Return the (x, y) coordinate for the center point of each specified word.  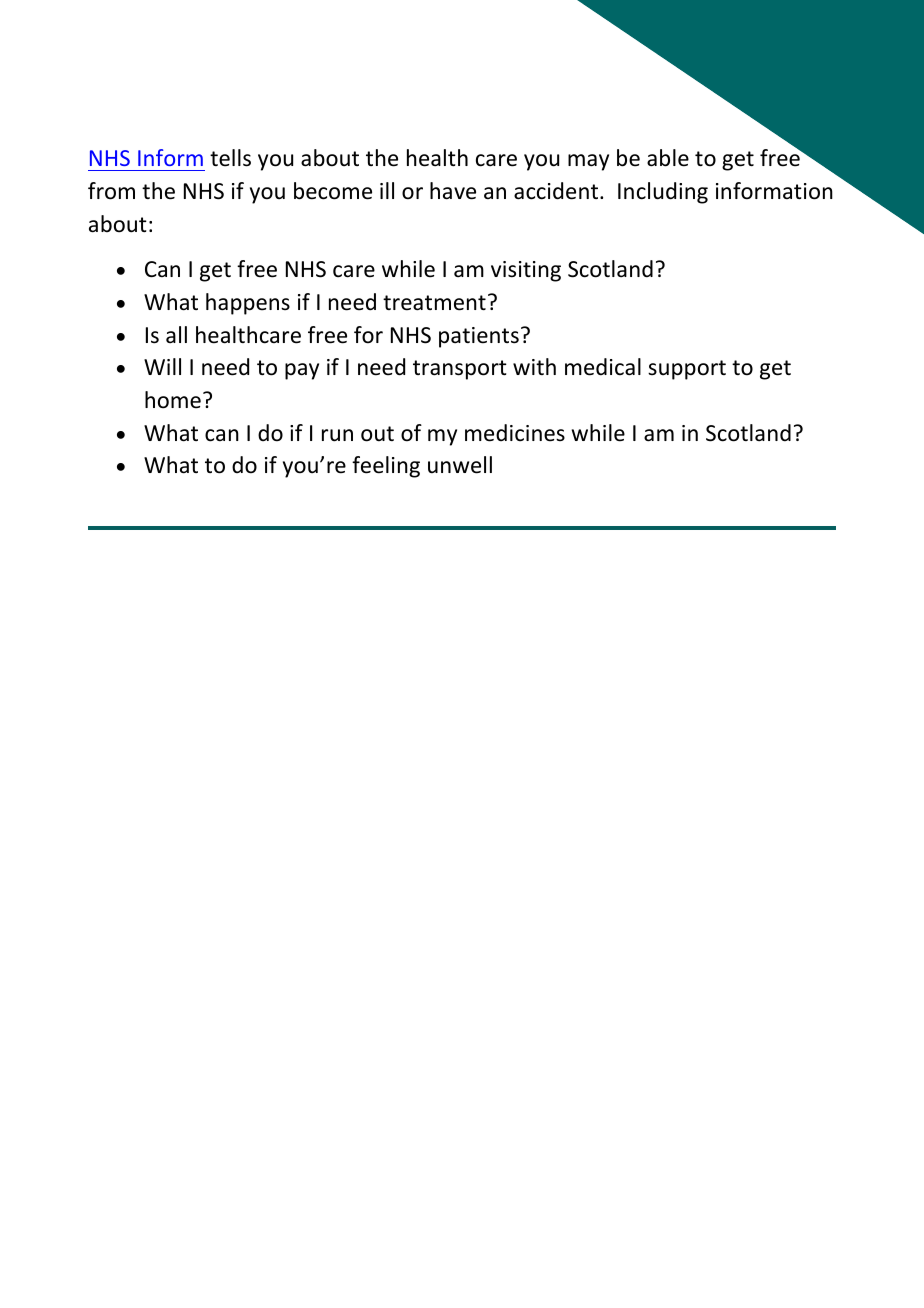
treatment (434, 303)
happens (248, 304)
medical (603, 367)
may (588, 162)
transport (460, 370)
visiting (526, 271)
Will (162, 366)
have (453, 191)
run (337, 435)
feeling (386, 467)
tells (230, 158)
